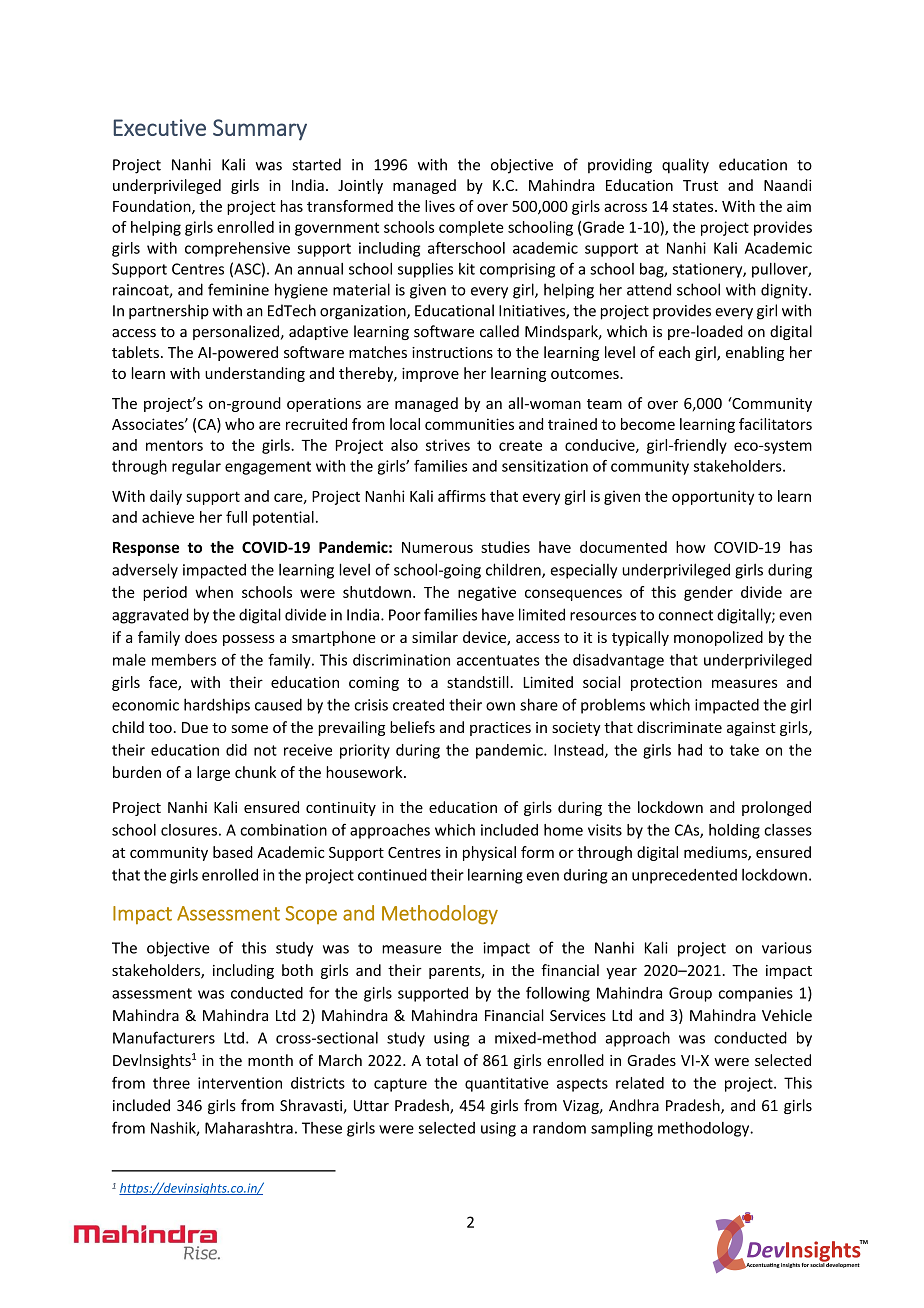  I want to click on mediums, so click(716, 853).
